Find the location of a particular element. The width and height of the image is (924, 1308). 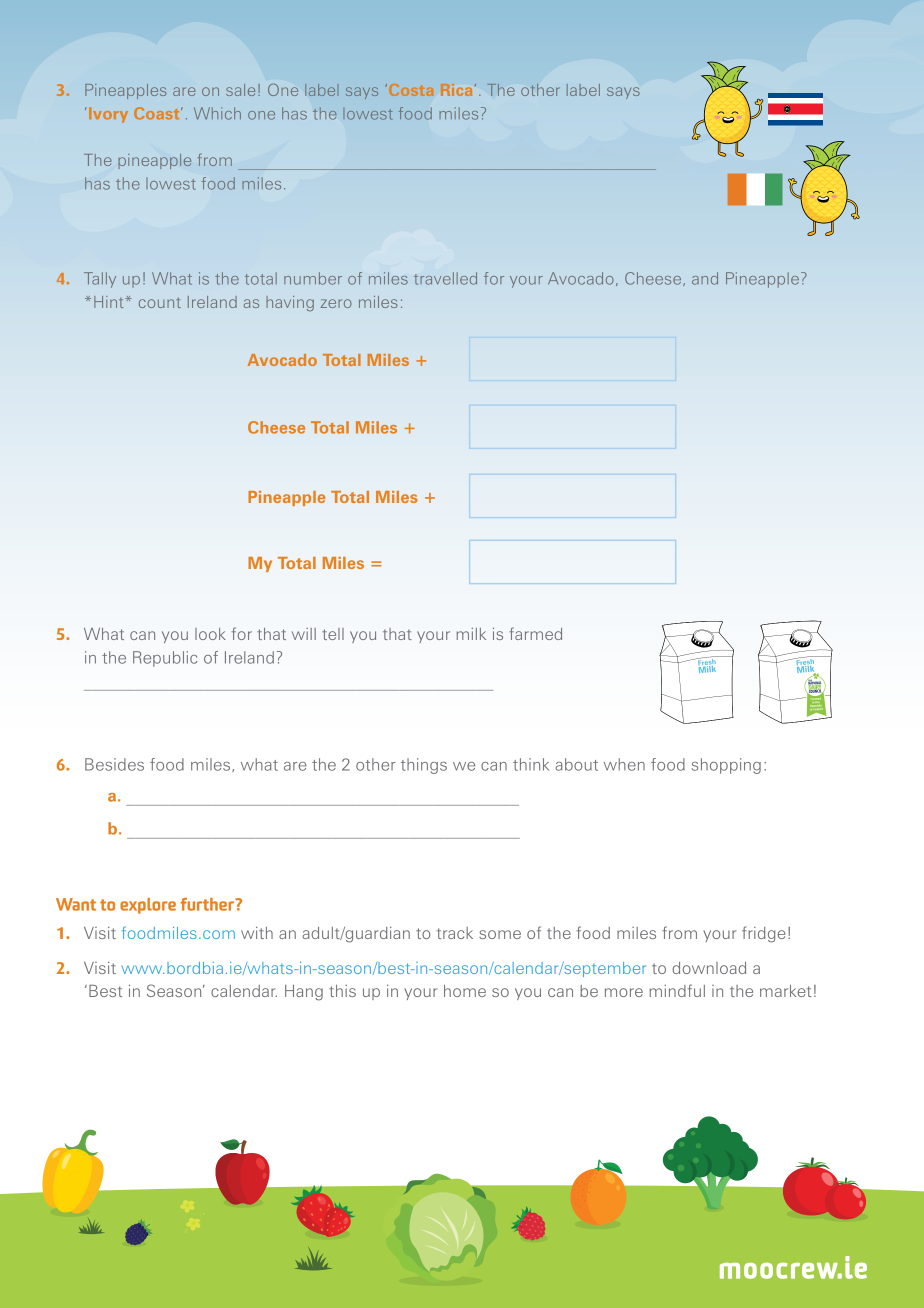

Coast is located at coordinates (158, 113).
